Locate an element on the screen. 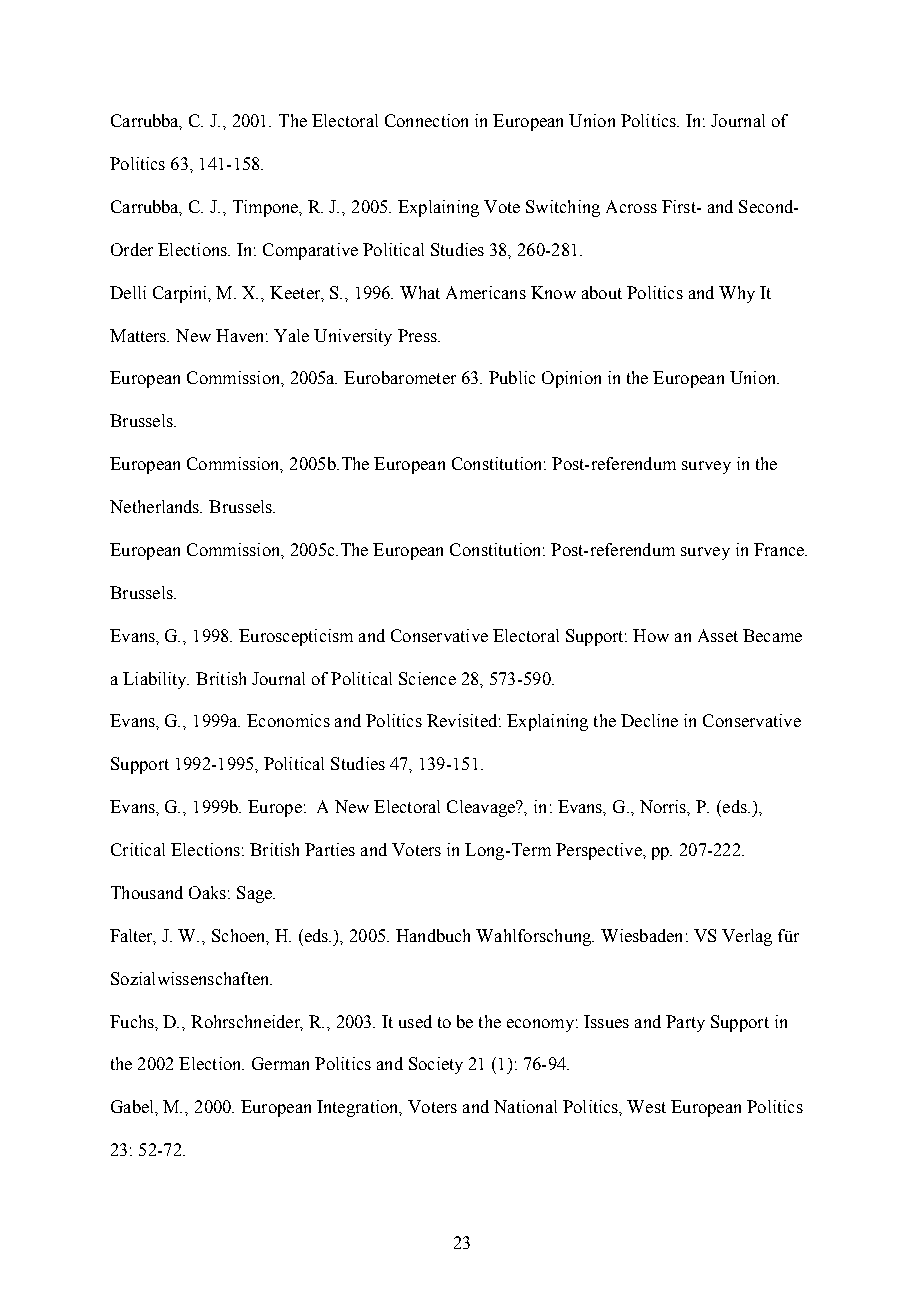 This screenshot has height=1308, width=924. Comparative is located at coordinates (310, 251).
